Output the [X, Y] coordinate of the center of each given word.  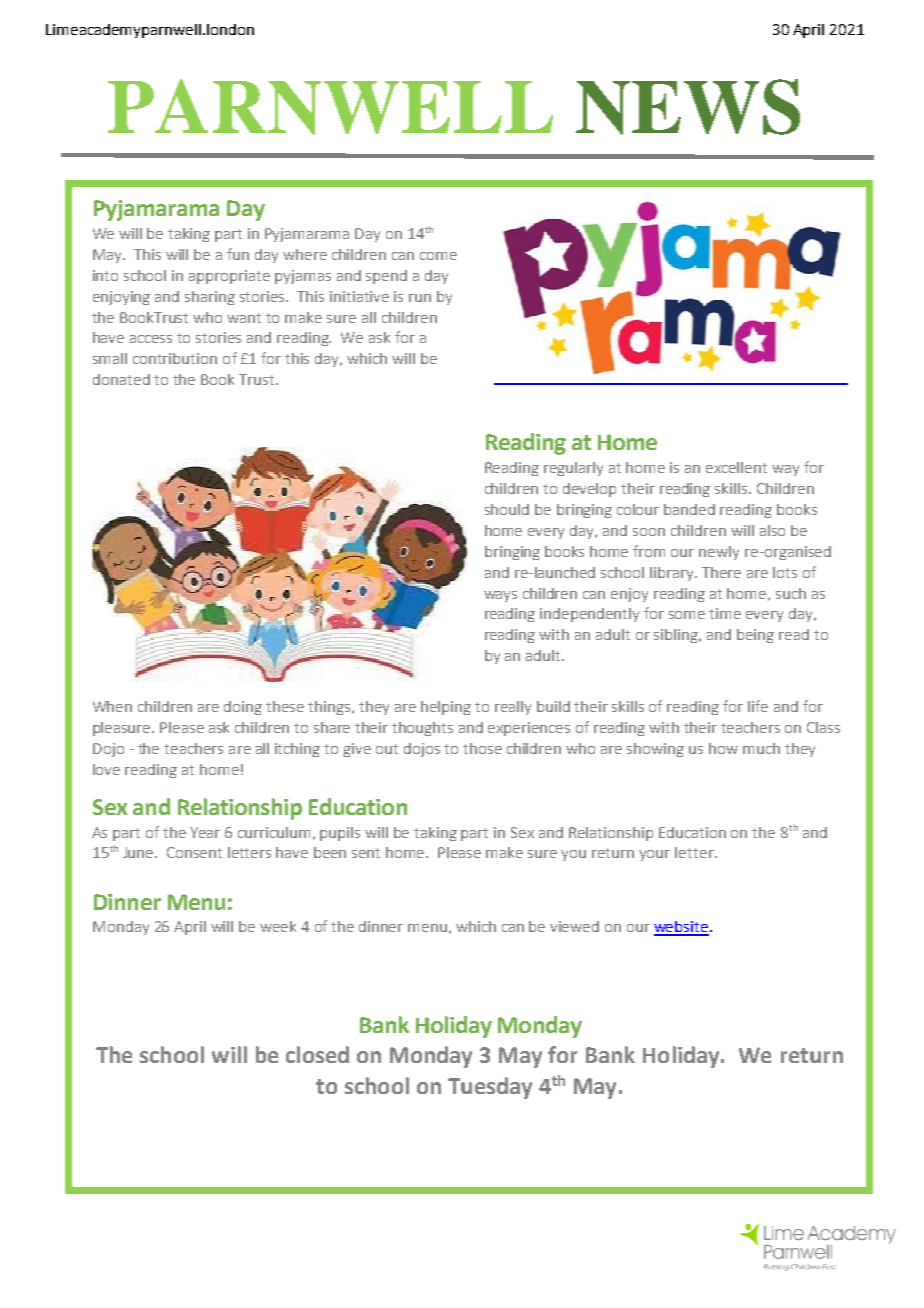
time [725, 613]
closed [317, 1054]
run [420, 298]
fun [238, 254]
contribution [175, 358]
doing [243, 708]
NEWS [688, 107]
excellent [736, 467]
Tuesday [490, 1088]
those [482, 748]
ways [500, 596]
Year [205, 832]
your [654, 855]
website [681, 928]
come [438, 256]
